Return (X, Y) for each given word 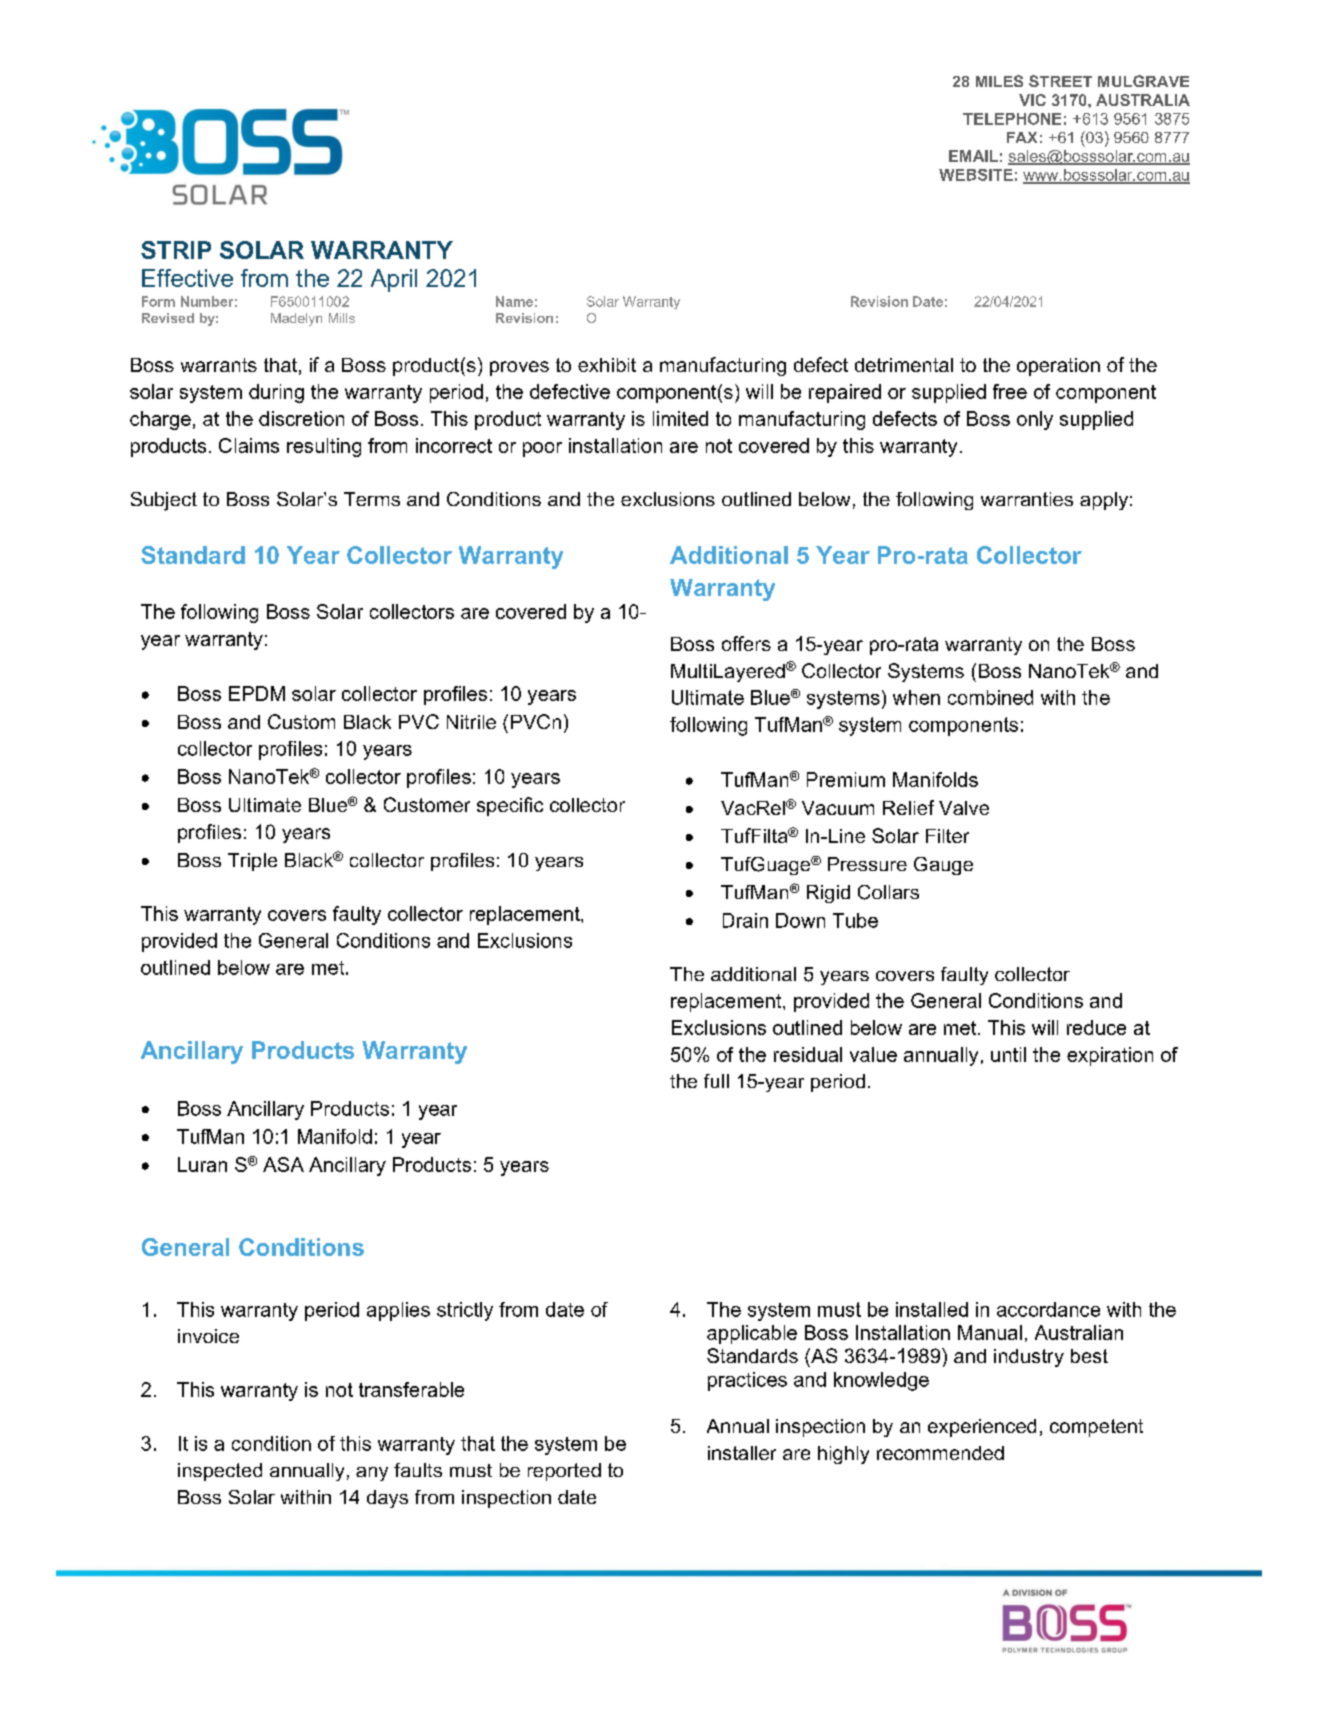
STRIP (176, 250)
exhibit (607, 365)
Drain (745, 920)
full (716, 1081)
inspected (220, 1472)
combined (990, 697)
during (276, 393)
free (1010, 391)
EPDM (257, 693)
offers (746, 643)
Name (514, 301)
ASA (283, 1164)
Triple (252, 862)
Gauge (943, 866)
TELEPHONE (1012, 119)
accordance (1048, 1309)
